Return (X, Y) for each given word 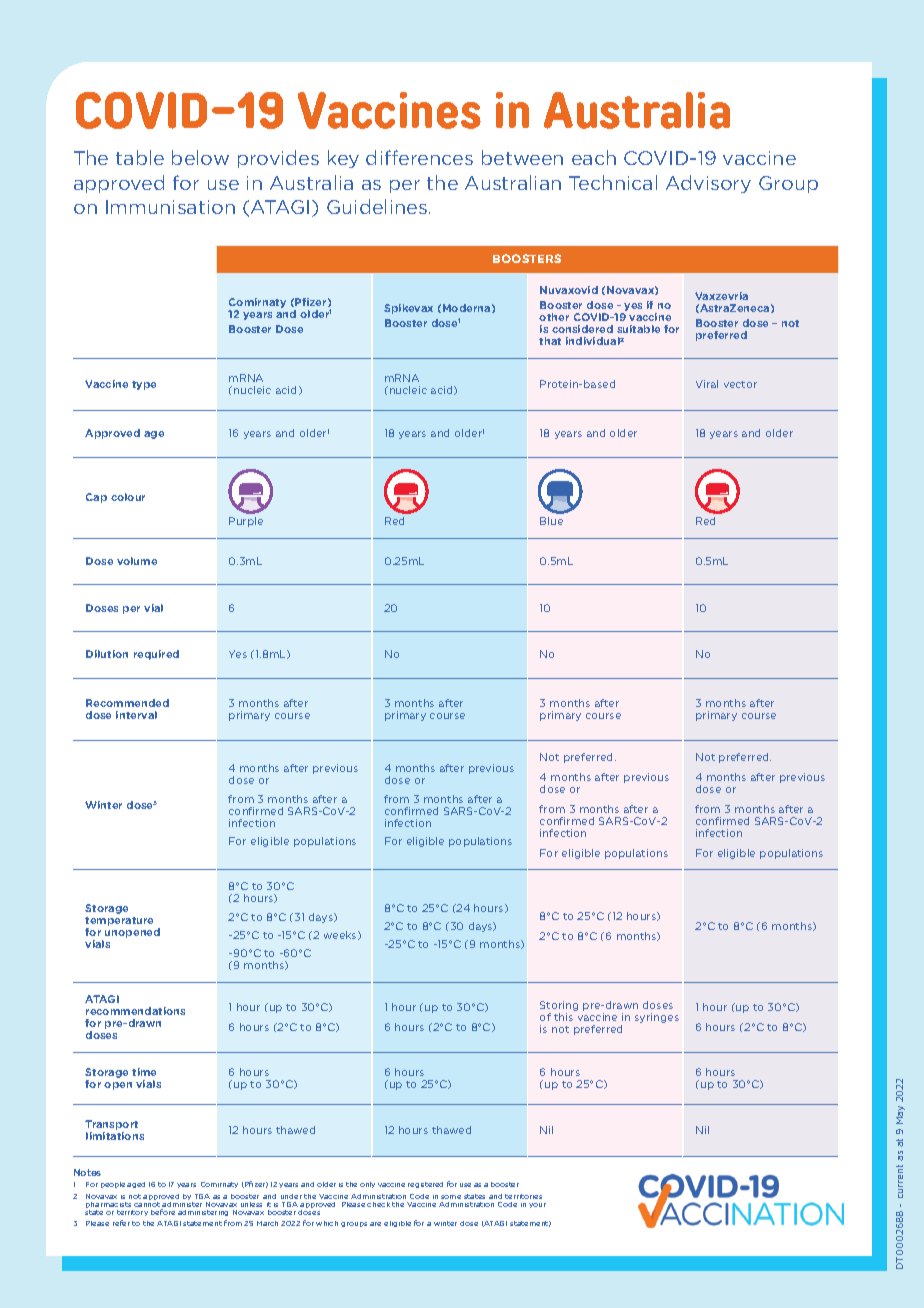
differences (419, 157)
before (163, 1212)
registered (425, 1185)
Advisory (708, 184)
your (537, 1205)
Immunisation (170, 207)
